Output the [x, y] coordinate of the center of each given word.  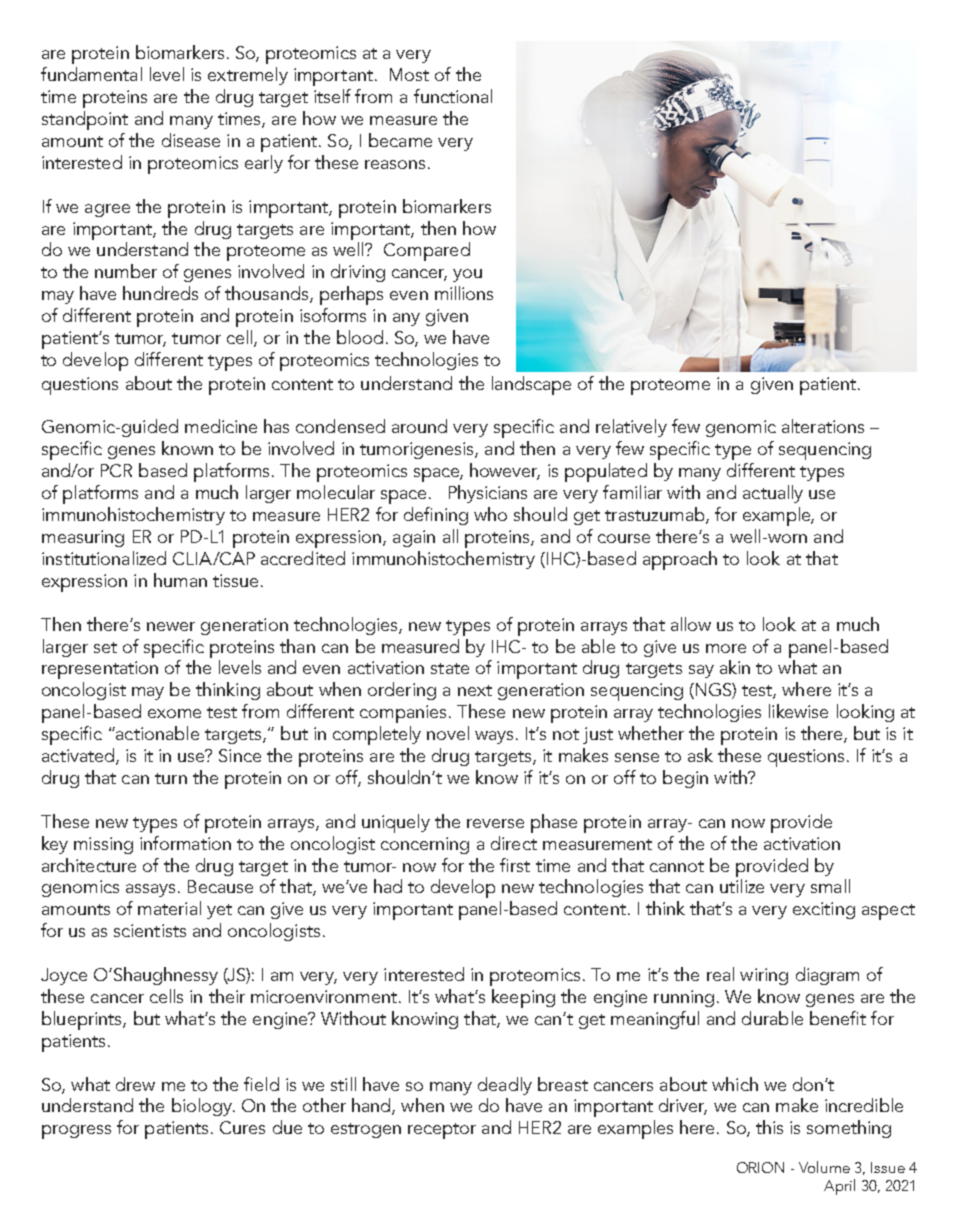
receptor [442, 1131]
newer [171, 626]
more [726, 648]
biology [203, 1107]
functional [453, 96]
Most [409, 74]
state [450, 668]
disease [191, 140]
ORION [760, 1167]
